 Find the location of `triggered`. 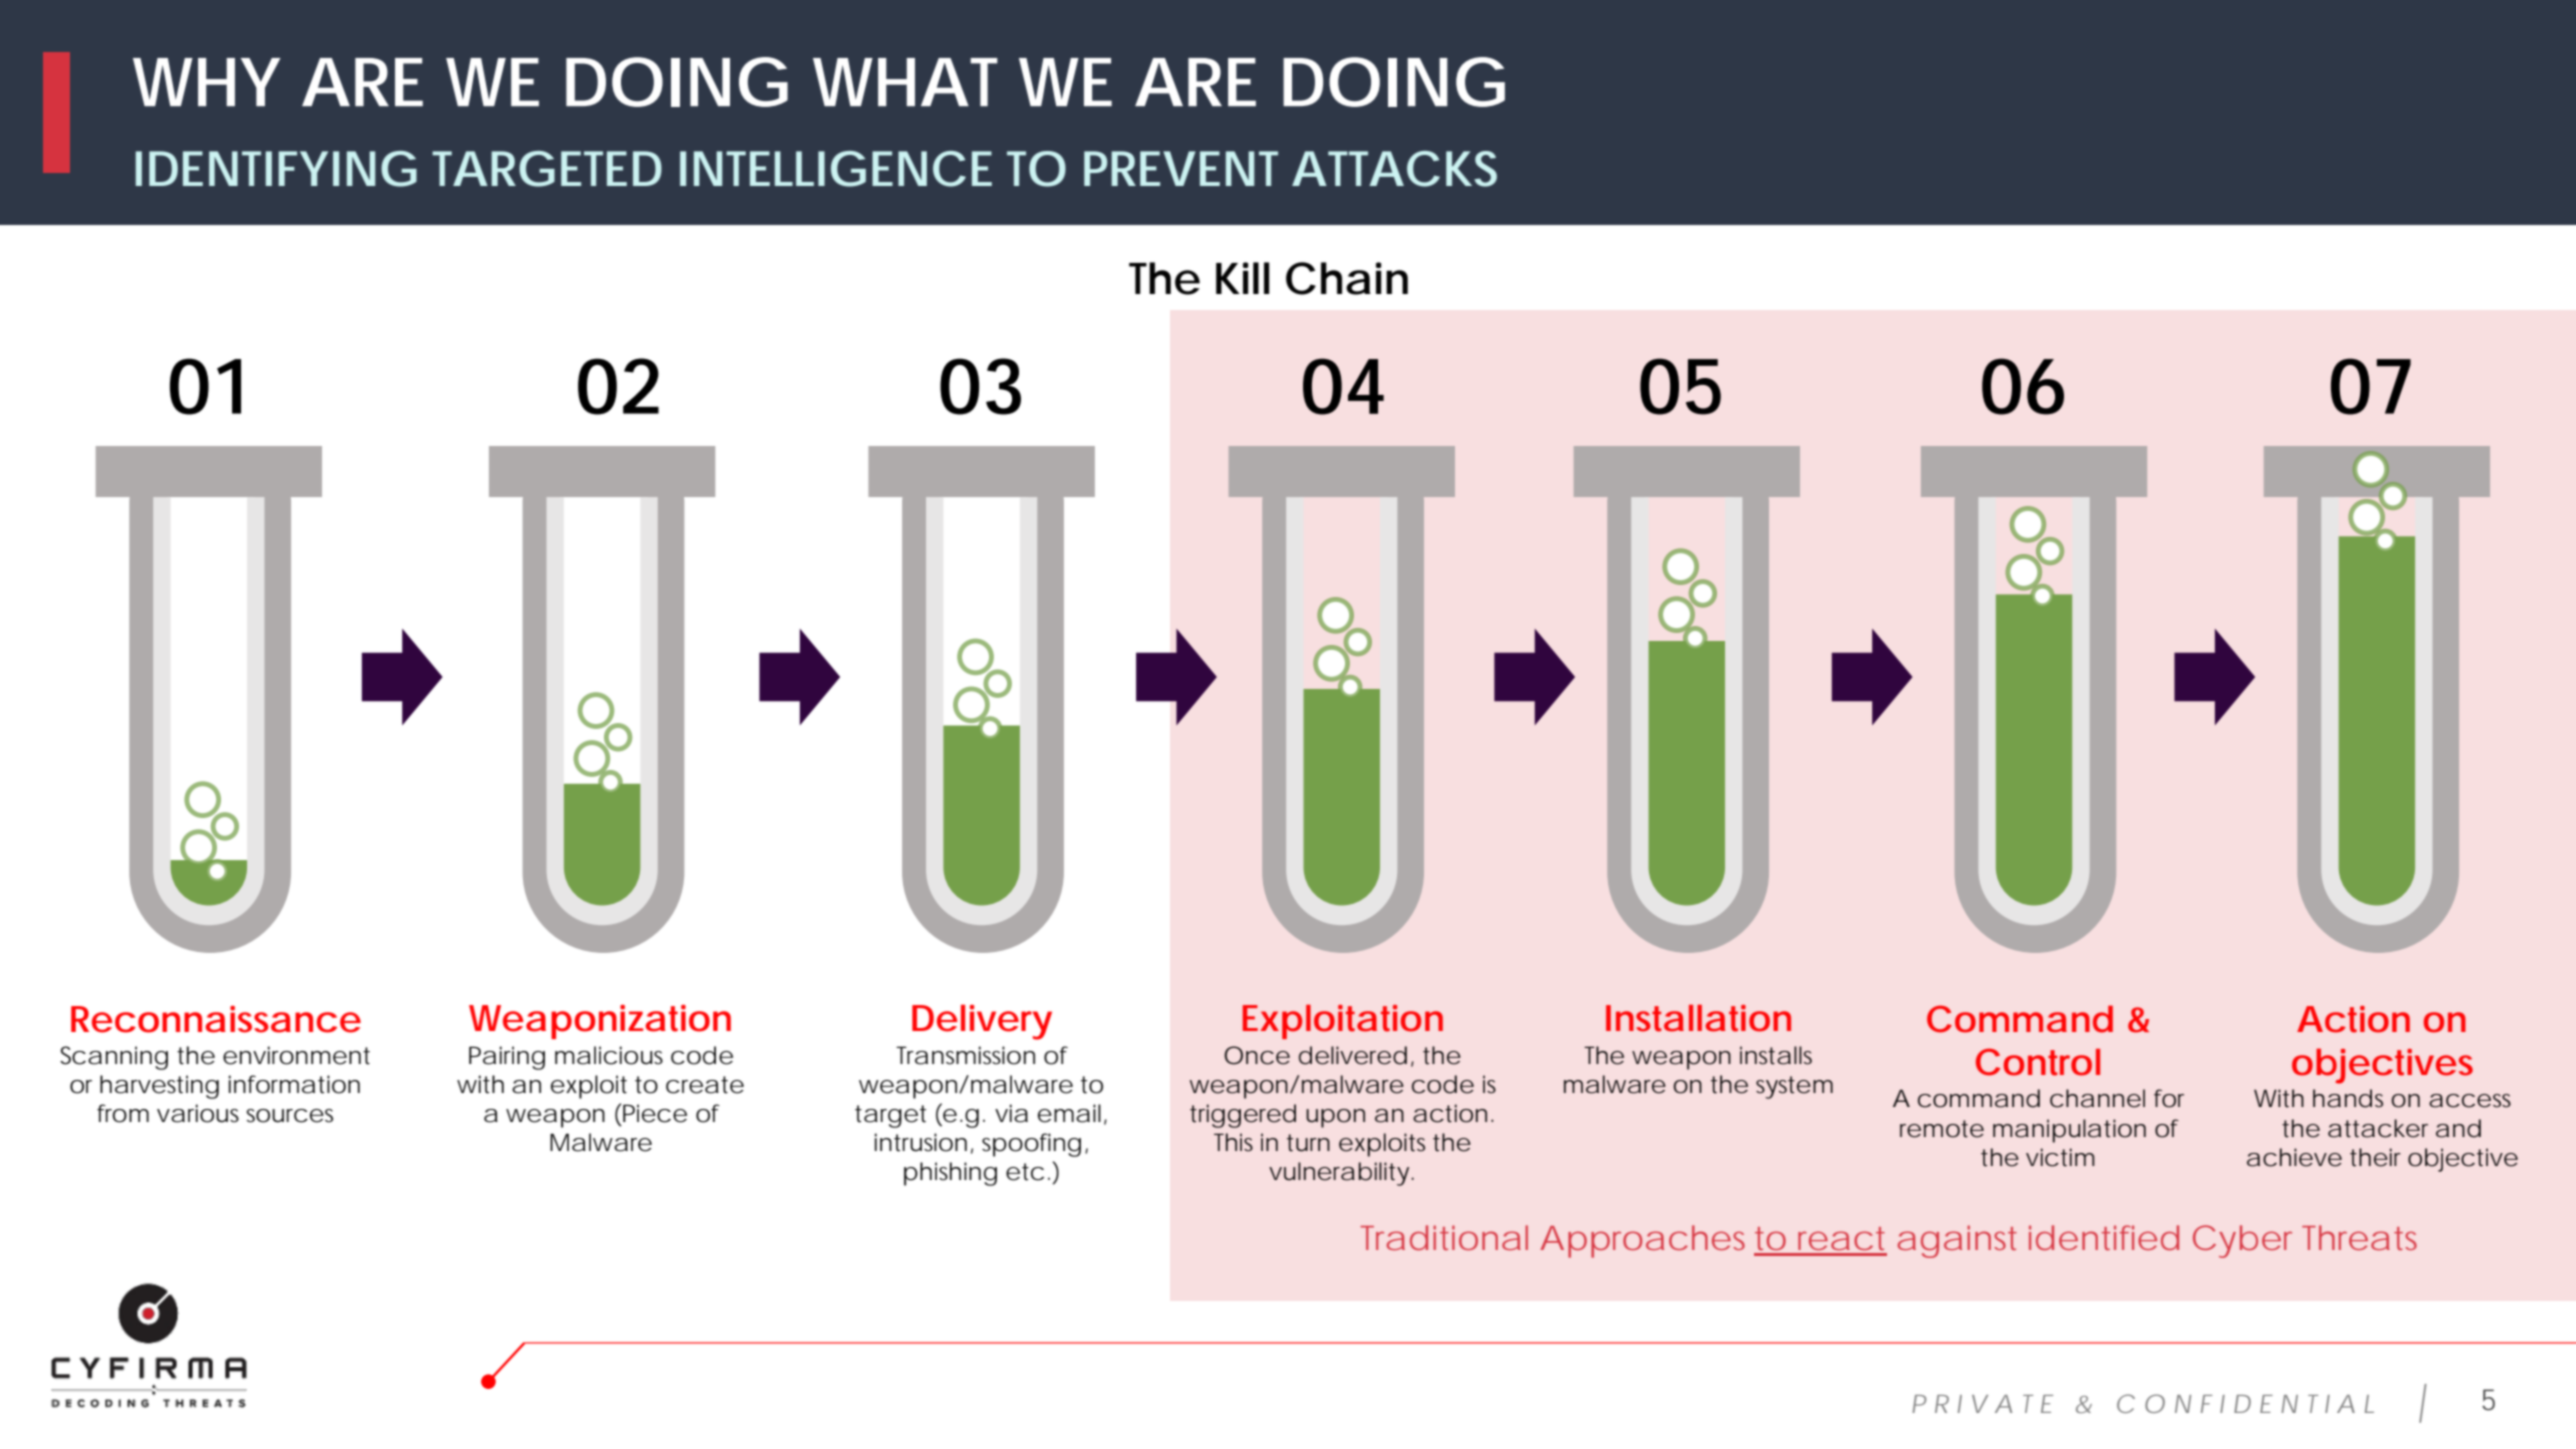

triggered is located at coordinates (1243, 1116).
